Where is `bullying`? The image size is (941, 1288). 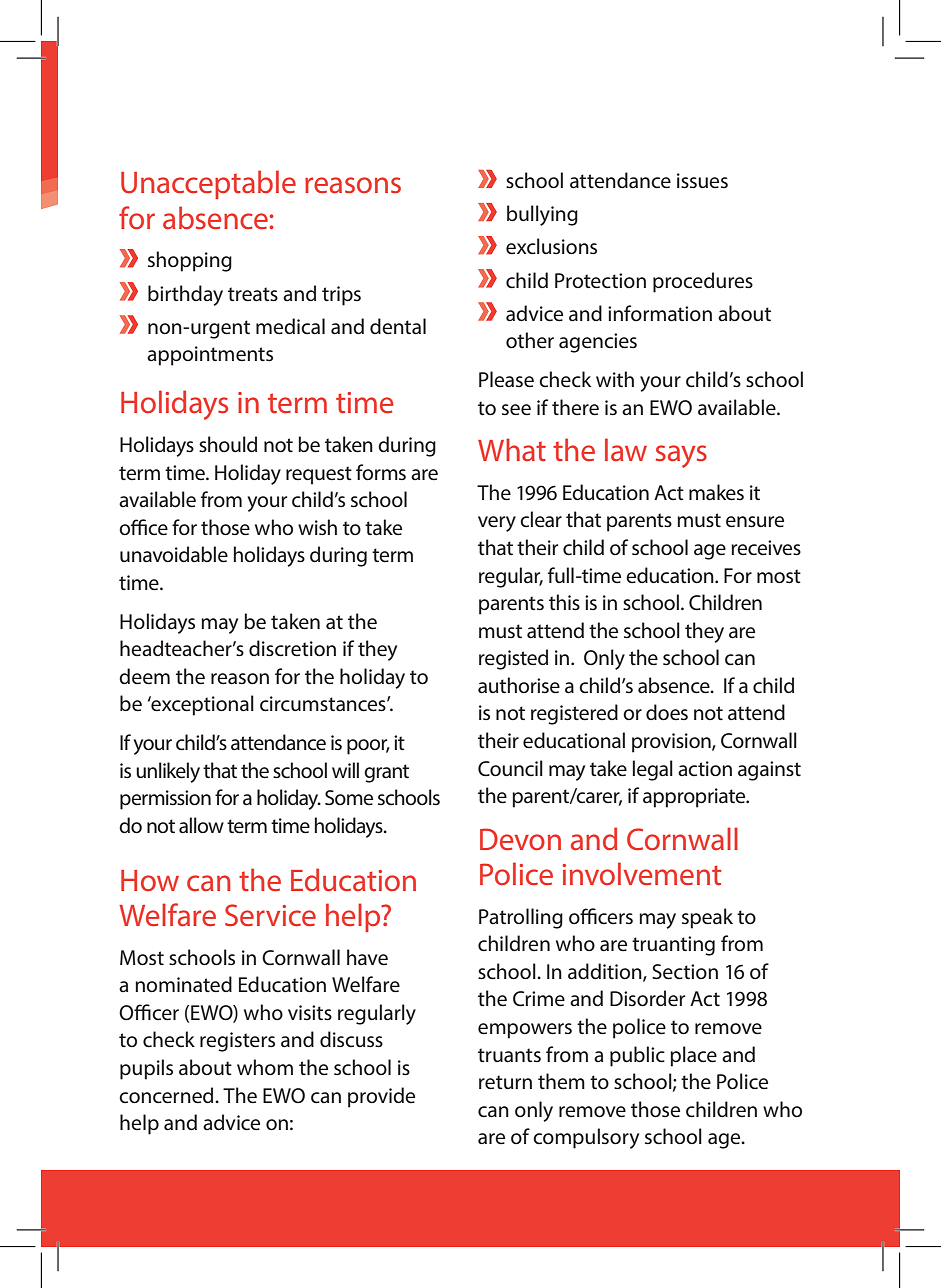 bullying is located at coordinates (542, 215).
